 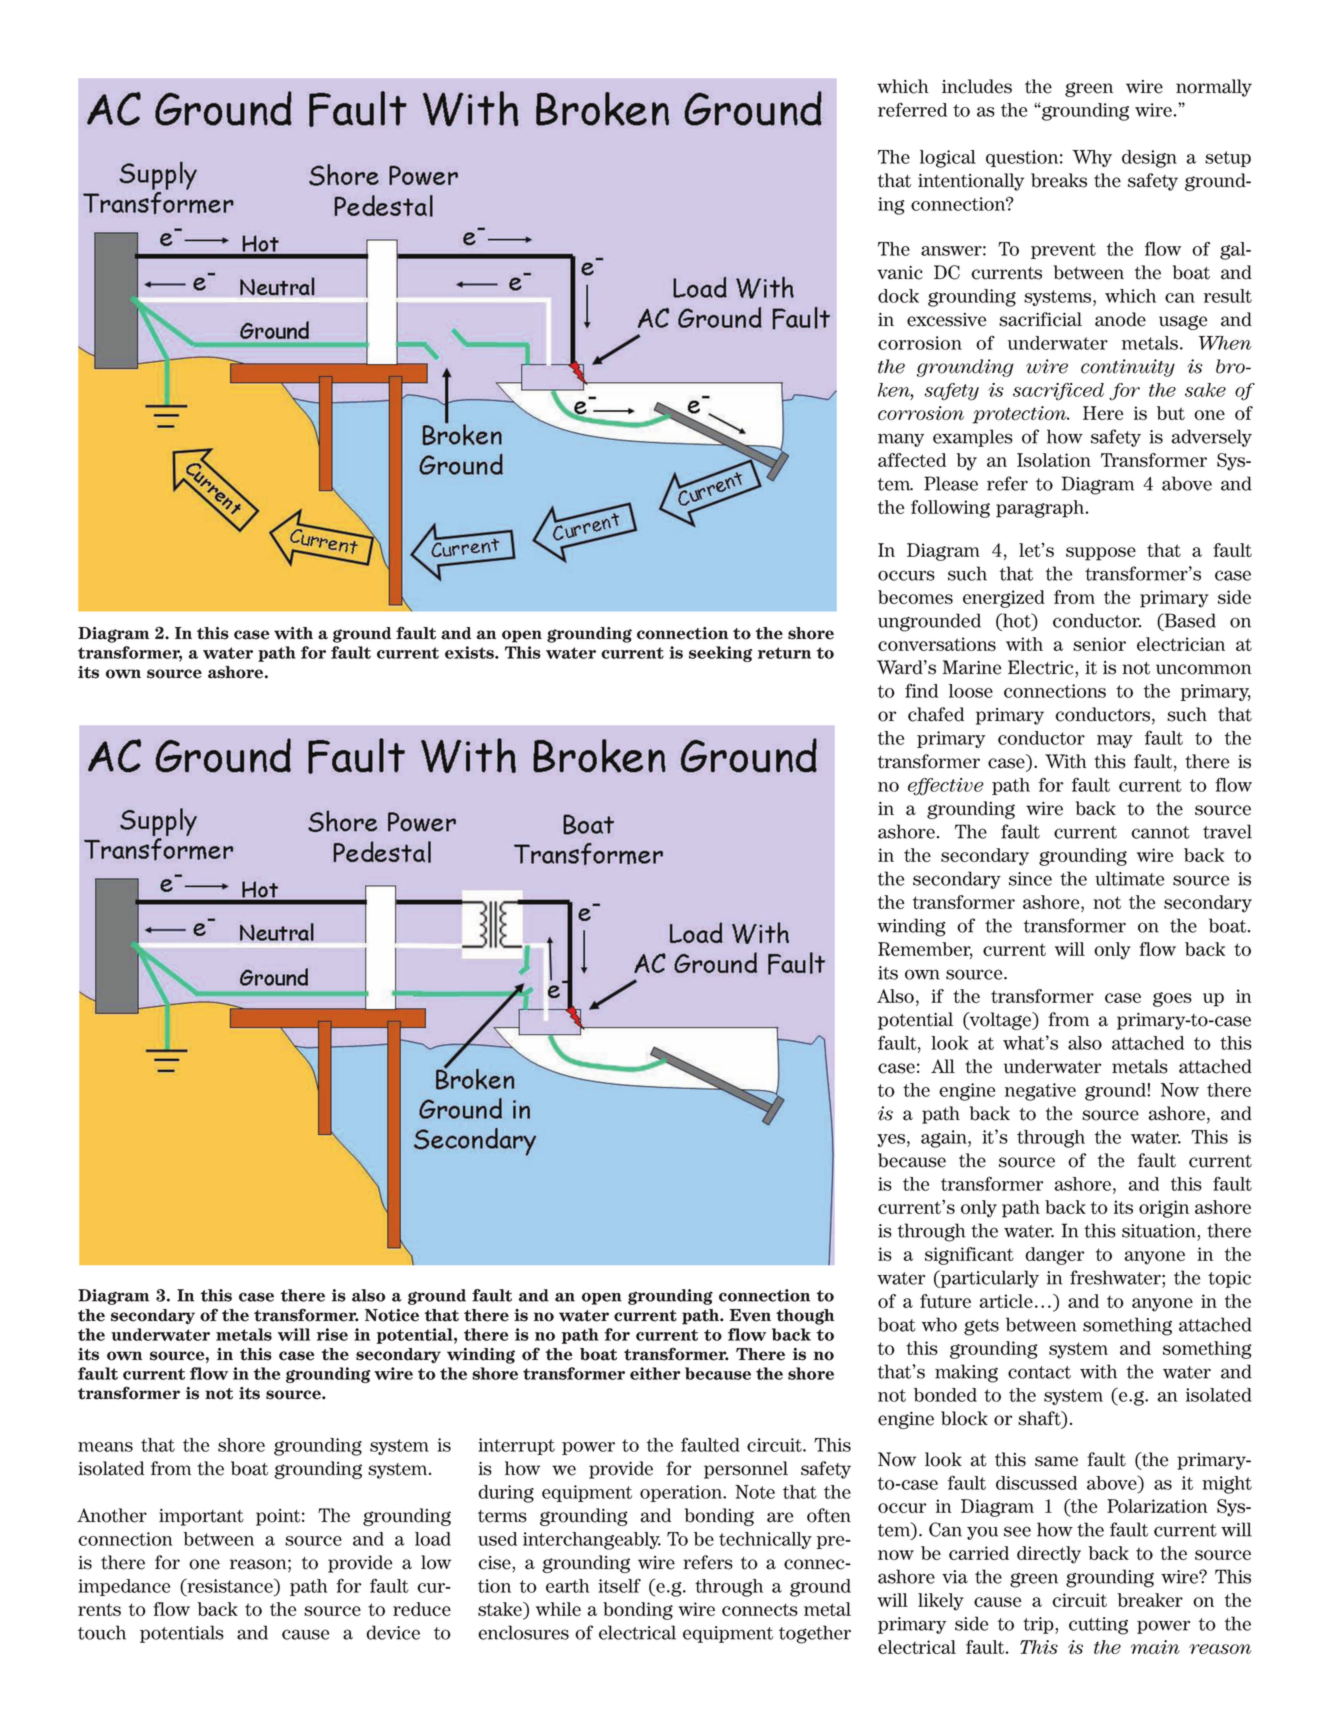 What do you see at coordinates (720, 654) in the screenshot?
I see `seeking` at bounding box center [720, 654].
